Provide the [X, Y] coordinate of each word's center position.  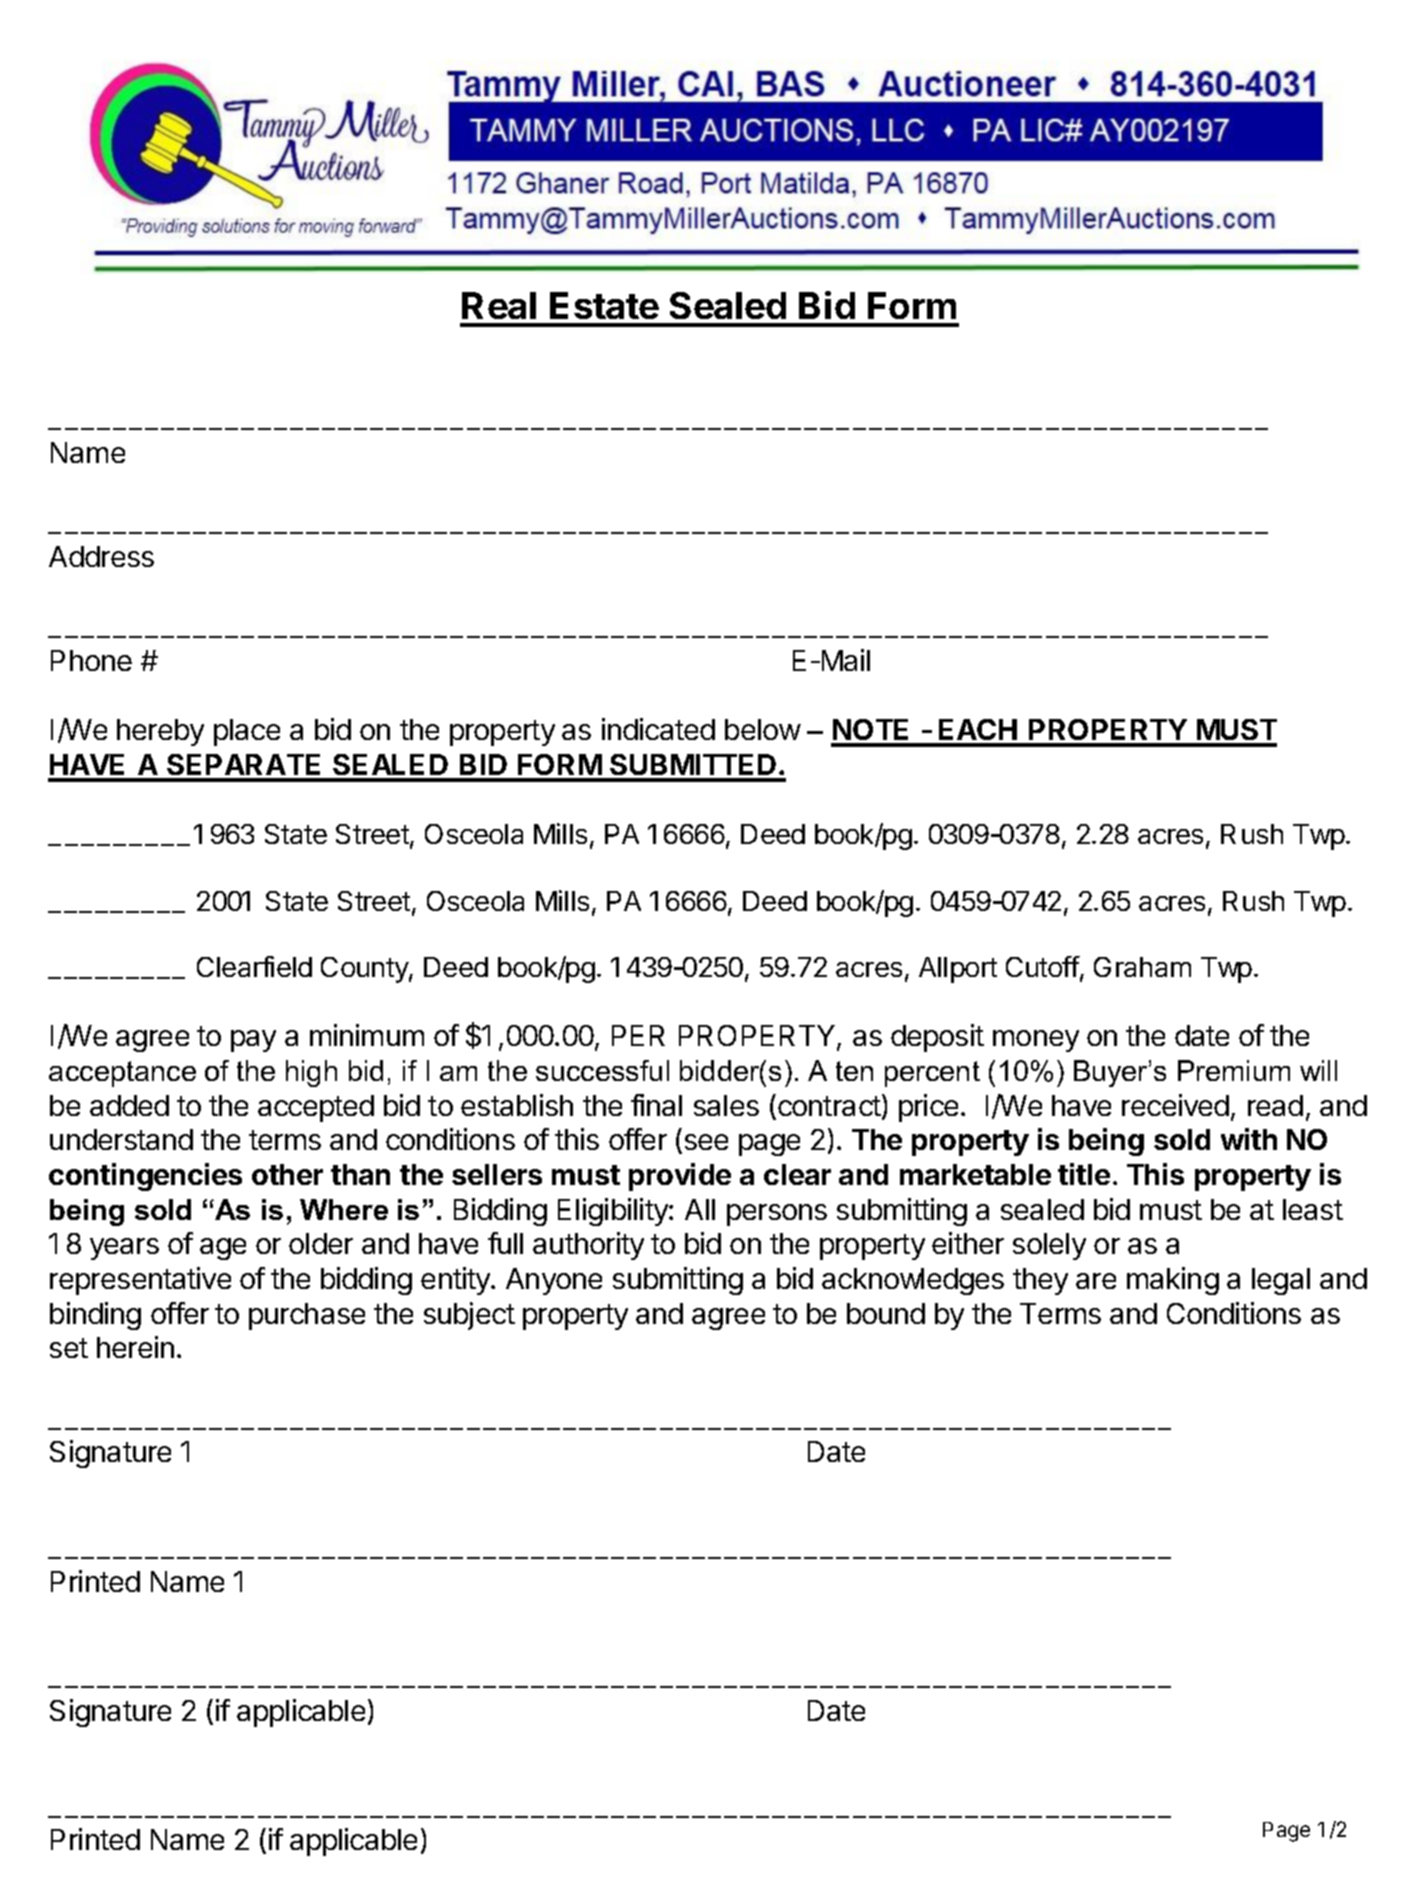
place [247, 732]
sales [726, 1105]
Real [499, 305]
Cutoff [1043, 966]
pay [253, 1041]
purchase [307, 1316]
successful [602, 1070]
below [763, 729]
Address [101, 556]
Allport [958, 970]
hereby [160, 732]
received [1175, 1105]
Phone [91, 660]
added [129, 1105]
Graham [1142, 967]
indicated [658, 729]
